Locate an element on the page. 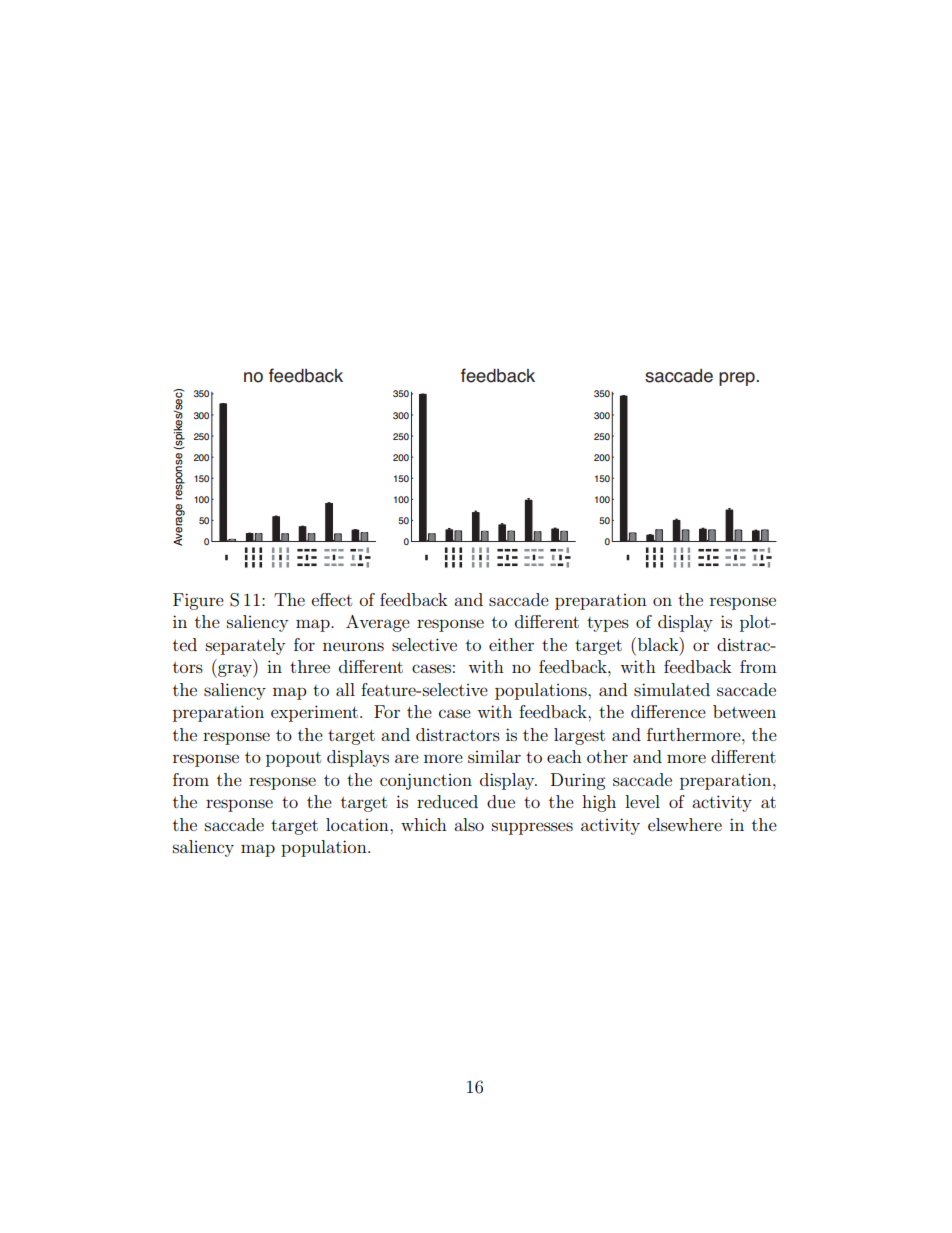 Image resolution: width=952 pixels, height=1233 pixels. conjunction is located at coordinates (426, 781).
